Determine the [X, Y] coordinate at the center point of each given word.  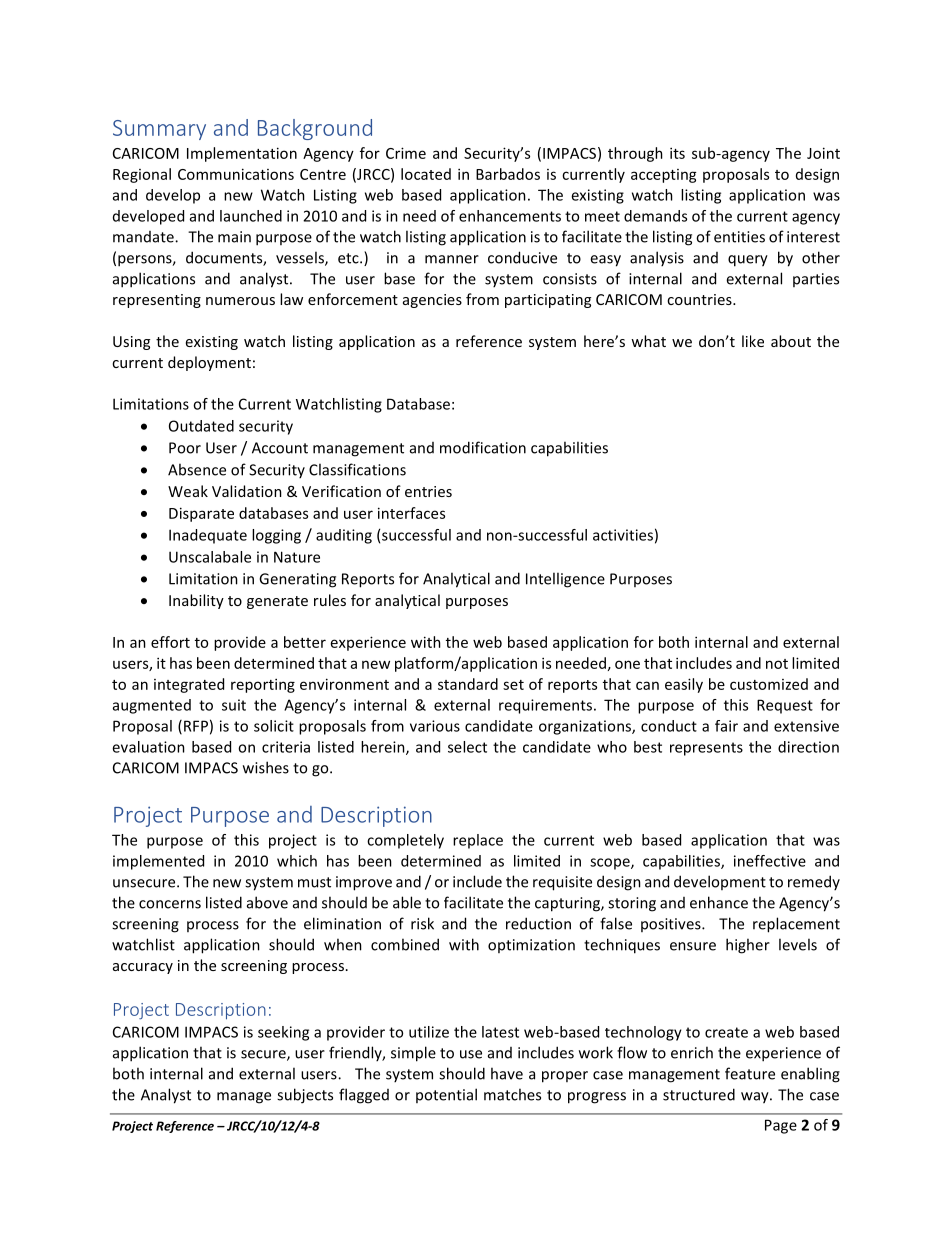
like [753, 341]
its [677, 153]
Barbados [508, 174]
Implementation [242, 154]
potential [446, 1095]
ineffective [770, 861]
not [777, 664]
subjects [305, 1096]
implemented [158, 862]
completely [405, 841]
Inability [196, 601]
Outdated [201, 426]
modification [483, 447]
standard [468, 684]
